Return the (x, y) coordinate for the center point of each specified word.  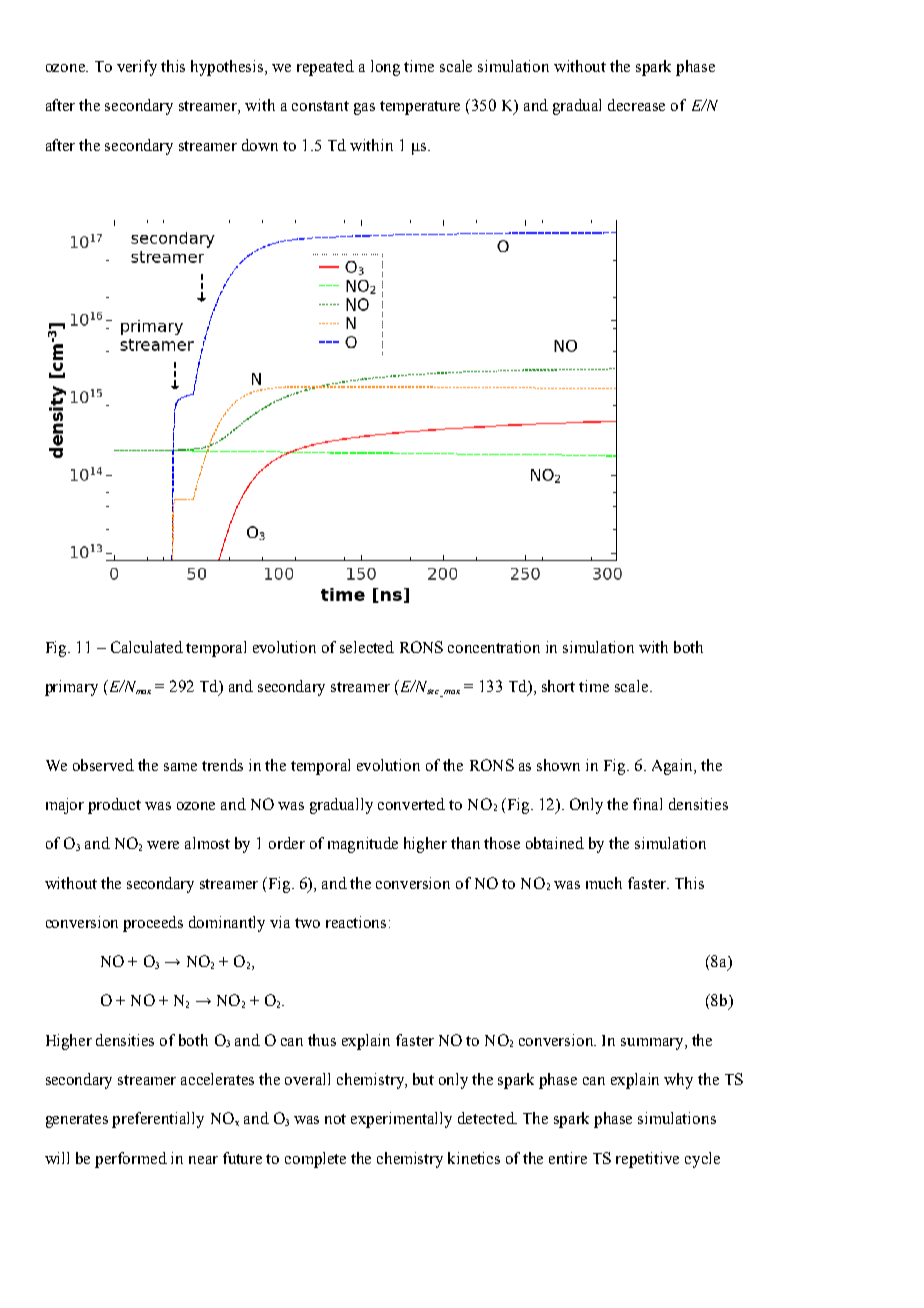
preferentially (158, 1120)
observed (103, 765)
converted (411, 804)
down (260, 145)
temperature (420, 108)
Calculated (147, 647)
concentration (494, 647)
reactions (356, 922)
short (558, 686)
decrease (636, 105)
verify (137, 68)
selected (367, 647)
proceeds (153, 924)
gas (364, 109)
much (604, 883)
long (385, 68)
